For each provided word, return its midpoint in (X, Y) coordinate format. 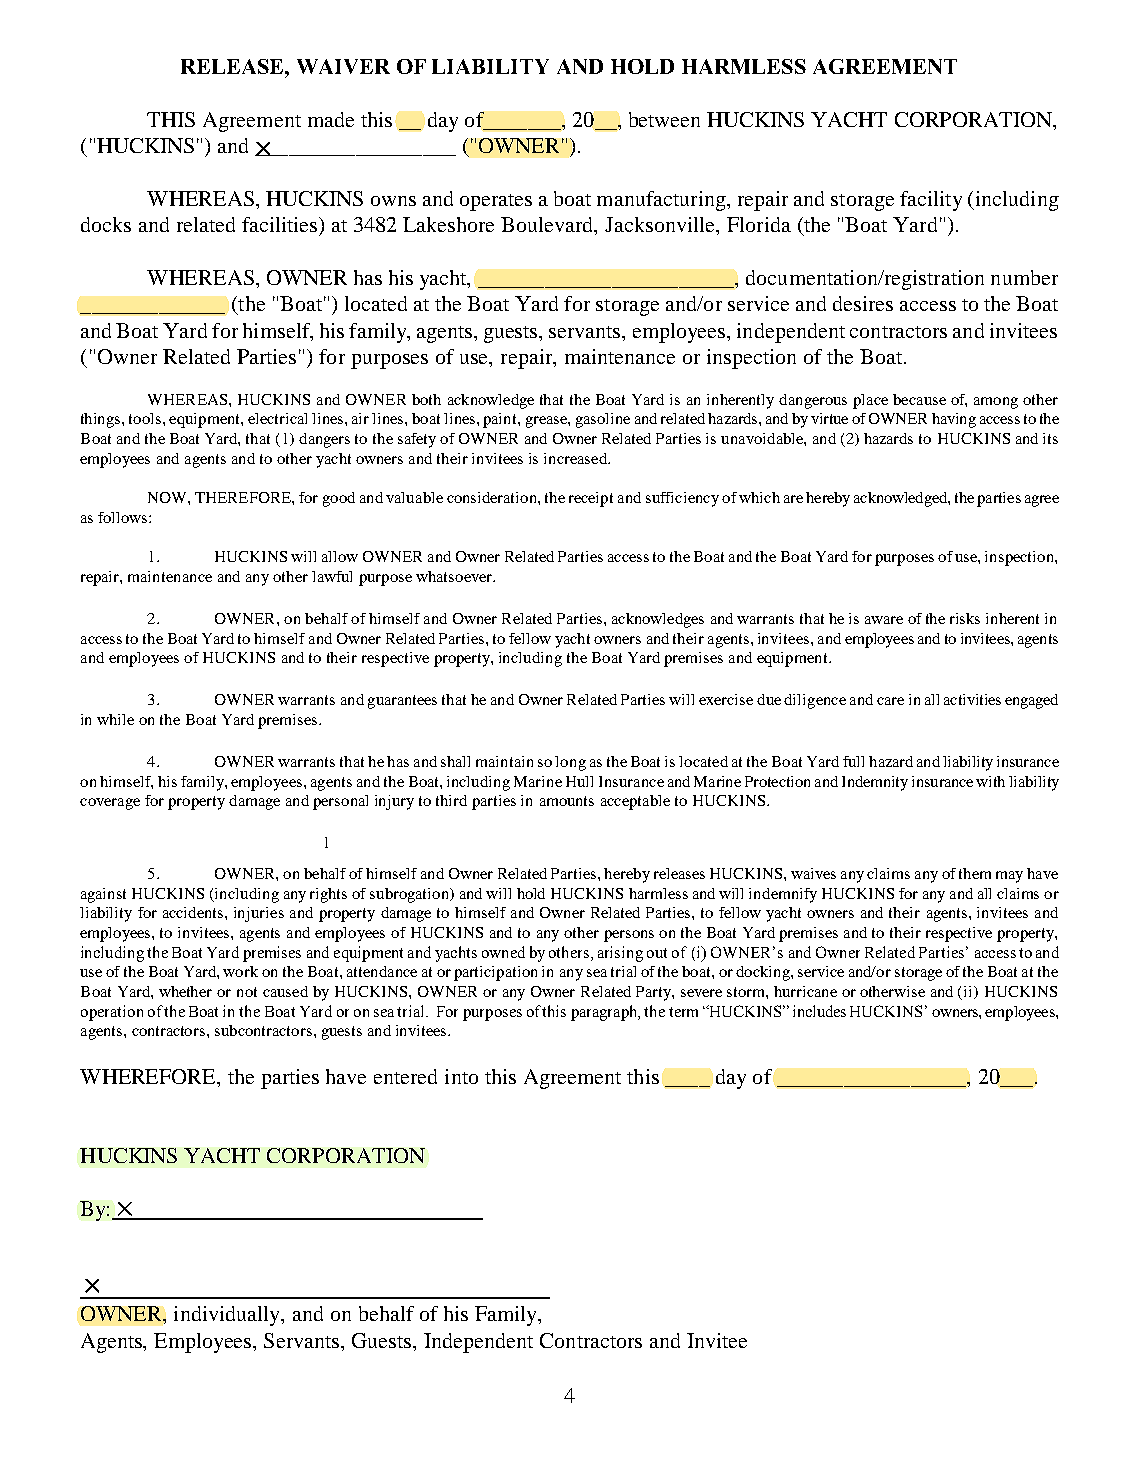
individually (228, 1316)
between (664, 119)
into (461, 1076)
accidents (194, 912)
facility (931, 201)
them (975, 873)
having (954, 420)
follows (124, 517)
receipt (591, 499)
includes (819, 1011)
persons (629, 936)
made (331, 119)
